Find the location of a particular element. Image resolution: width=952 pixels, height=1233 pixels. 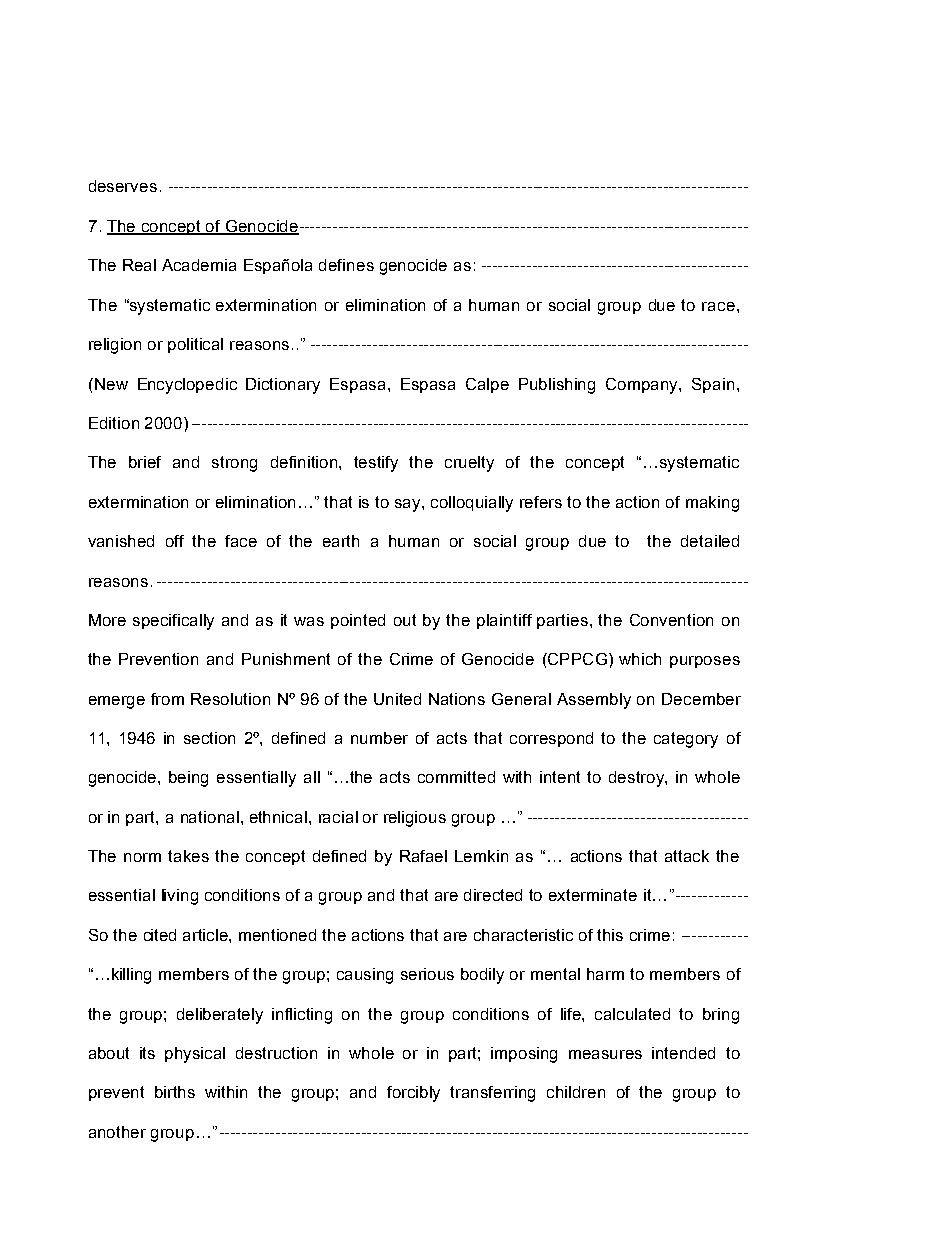

Academia is located at coordinates (199, 265).
